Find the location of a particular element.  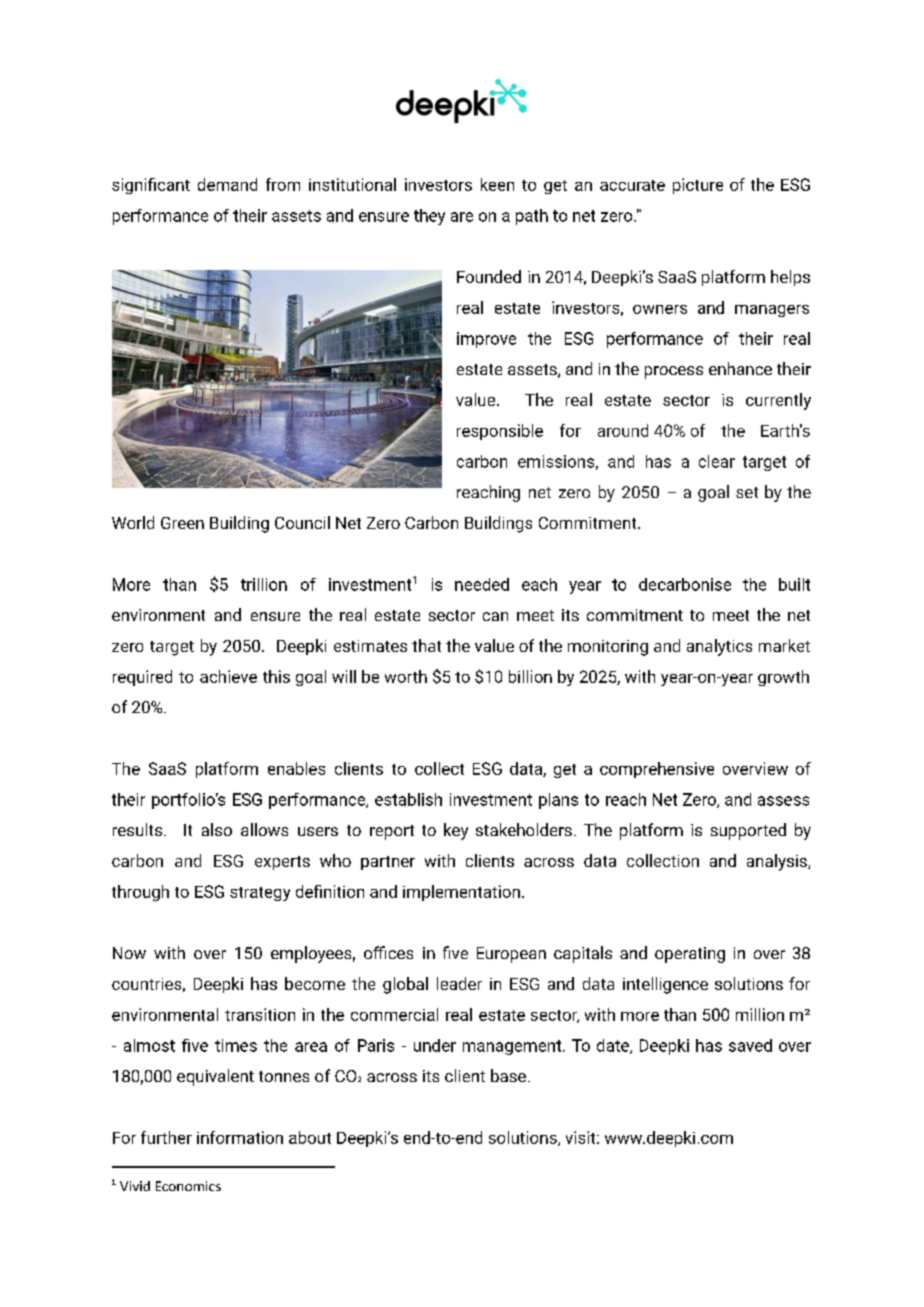

transition is located at coordinates (260, 1014).
